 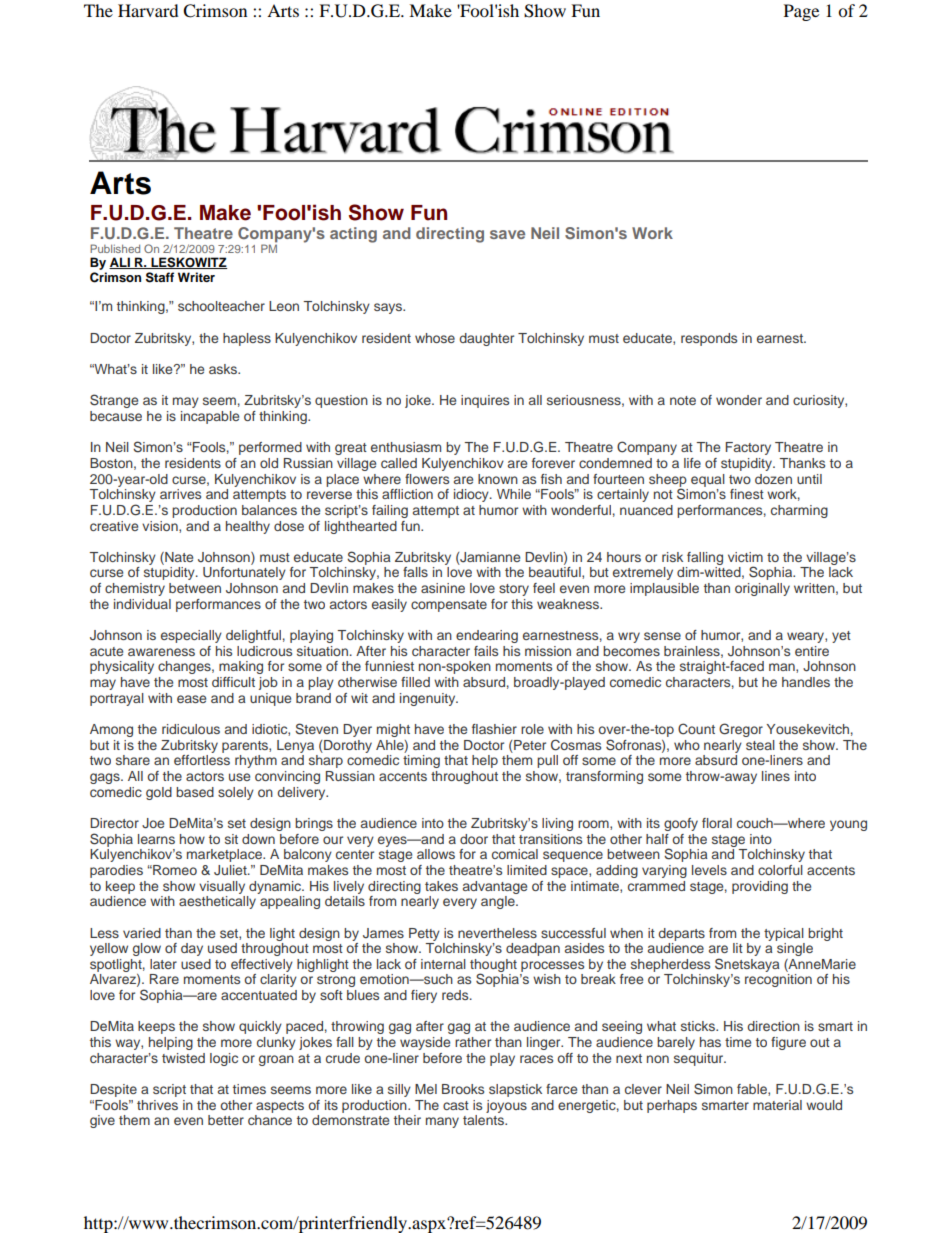 I want to click on vision, so click(x=161, y=527).
